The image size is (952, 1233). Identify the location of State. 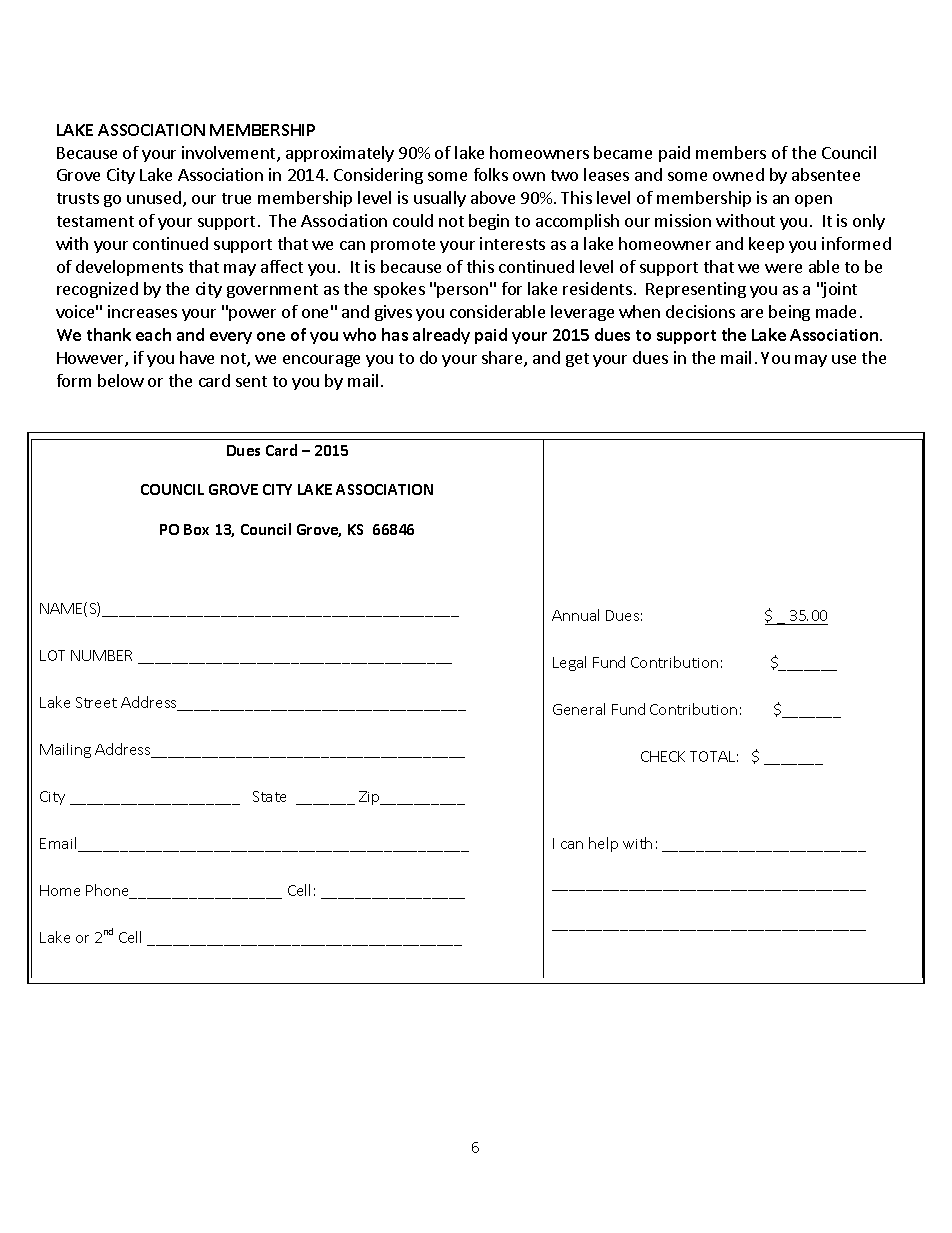
(269, 796).
